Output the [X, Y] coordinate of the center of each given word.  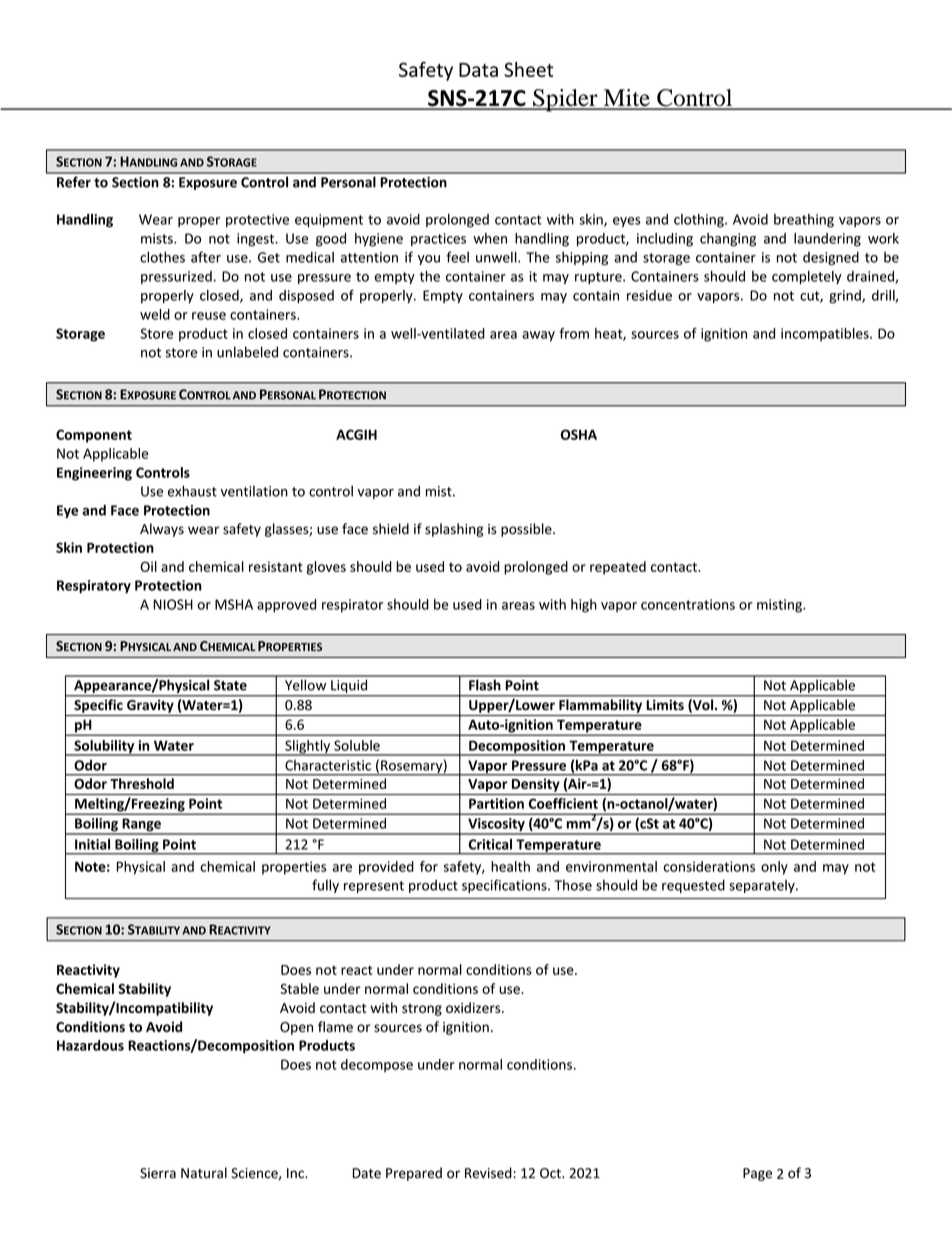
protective [257, 220]
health [510, 866]
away [538, 336]
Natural [204, 1173]
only [774, 868]
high [584, 606]
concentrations [688, 604]
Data [478, 70]
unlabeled [247, 352]
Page [757, 1174]
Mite [626, 99]
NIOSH [173, 604]
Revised [488, 1173]
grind [846, 297]
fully [325, 886]
